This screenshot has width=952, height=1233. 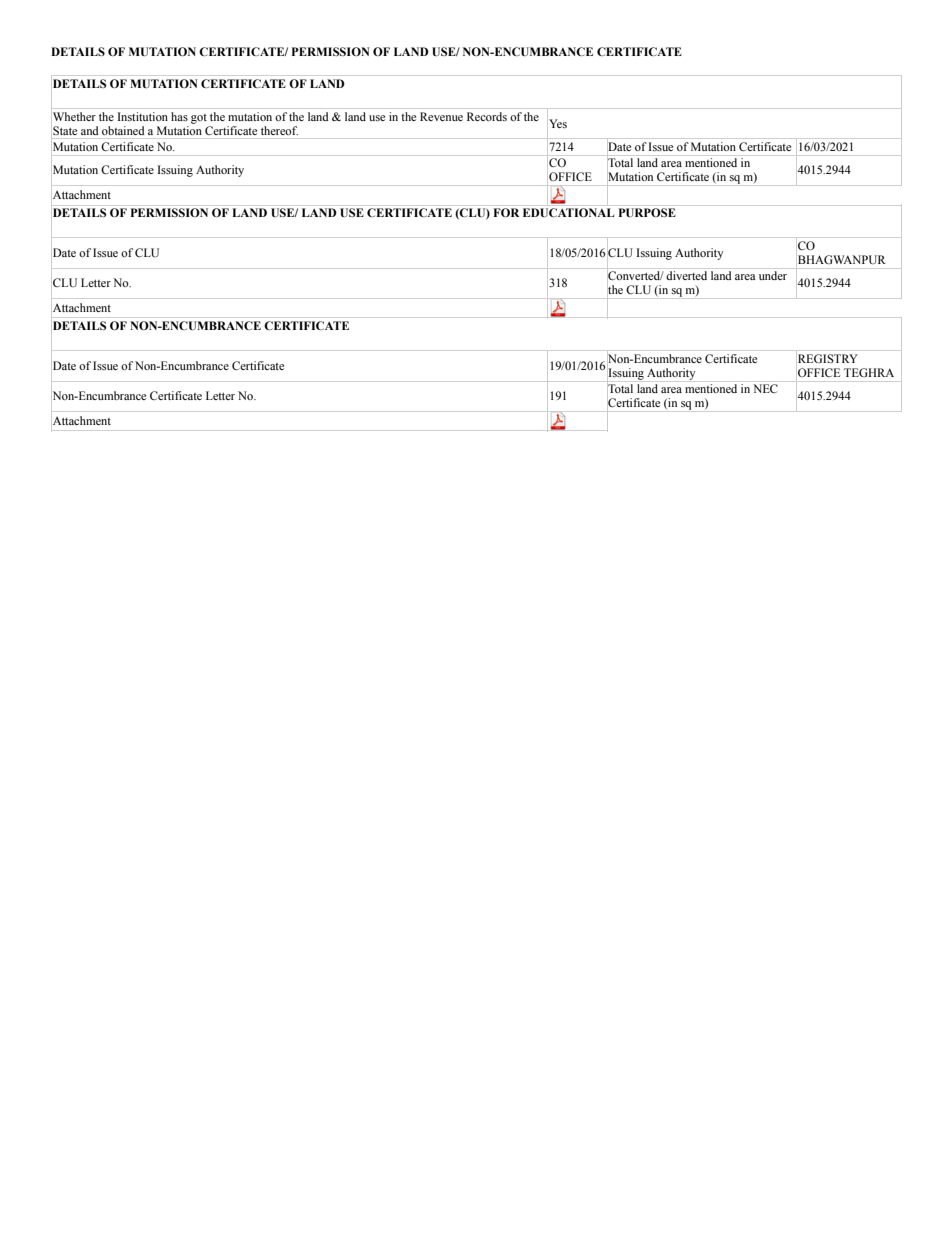 I want to click on has, so click(x=179, y=116).
